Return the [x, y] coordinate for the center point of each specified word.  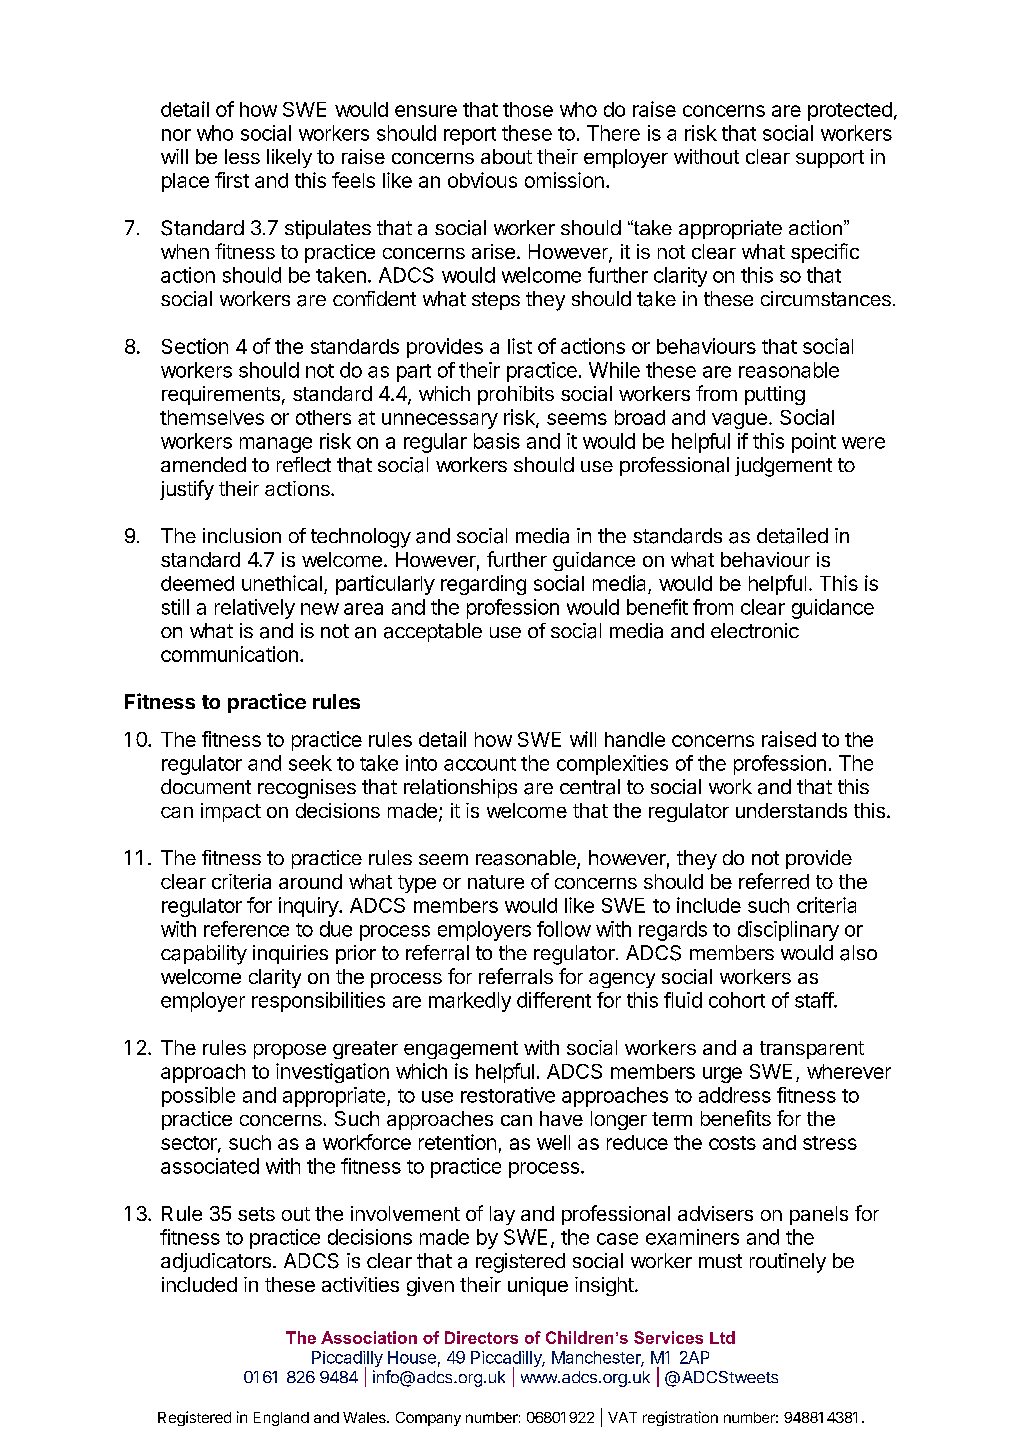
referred [774, 881]
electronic [755, 630]
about [506, 156]
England [281, 1419]
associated [210, 1166]
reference [246, 929]
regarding [483, 585]
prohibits [516, 395]
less [242, 156]
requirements [221, 395]
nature [496, 882]
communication [229, 654]
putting [775, 395]
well [553, 1142]
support [830, 159]
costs [732, 1143]
